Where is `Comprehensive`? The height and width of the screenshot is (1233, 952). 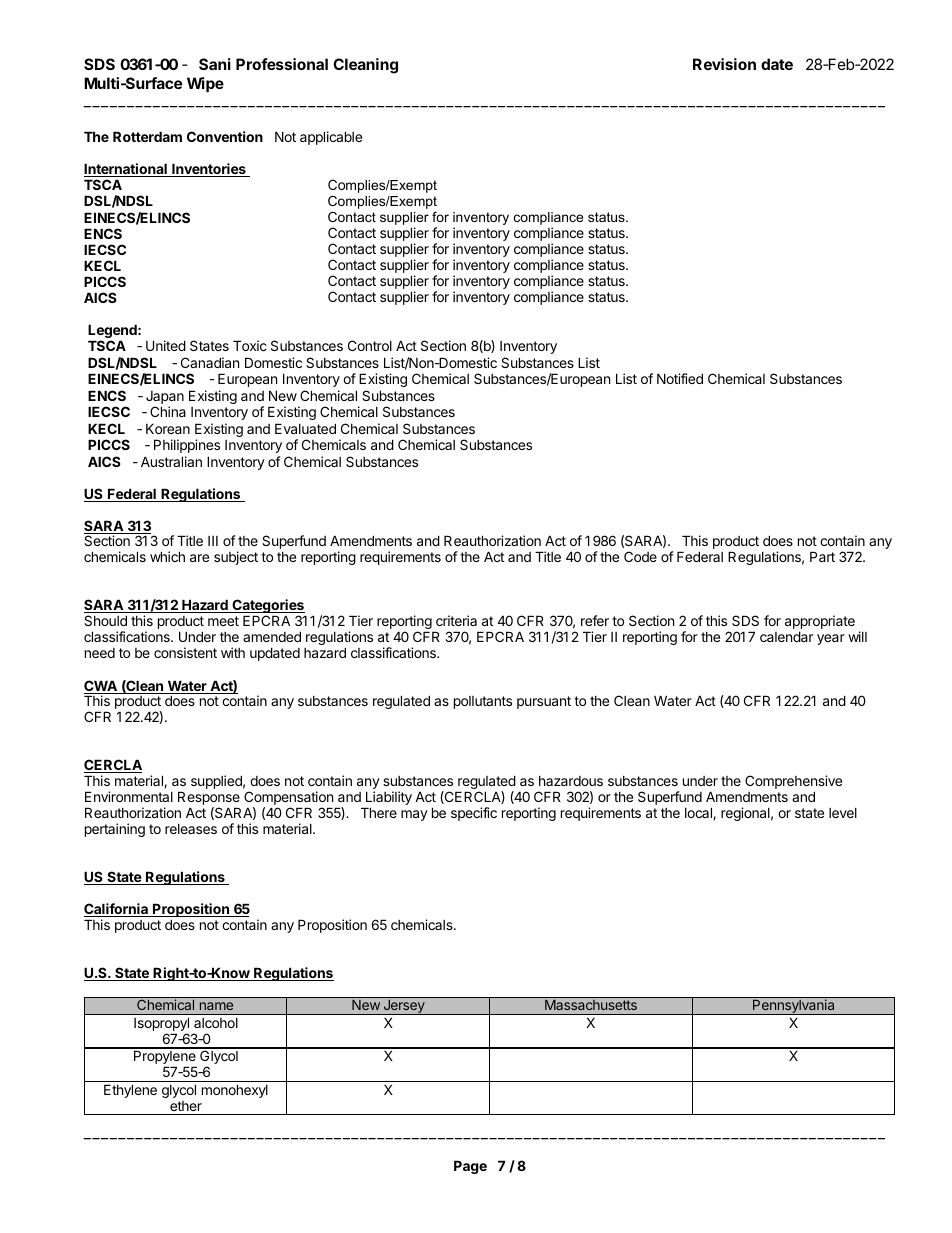
Comprehensive is located at coordinates (793, 783).
